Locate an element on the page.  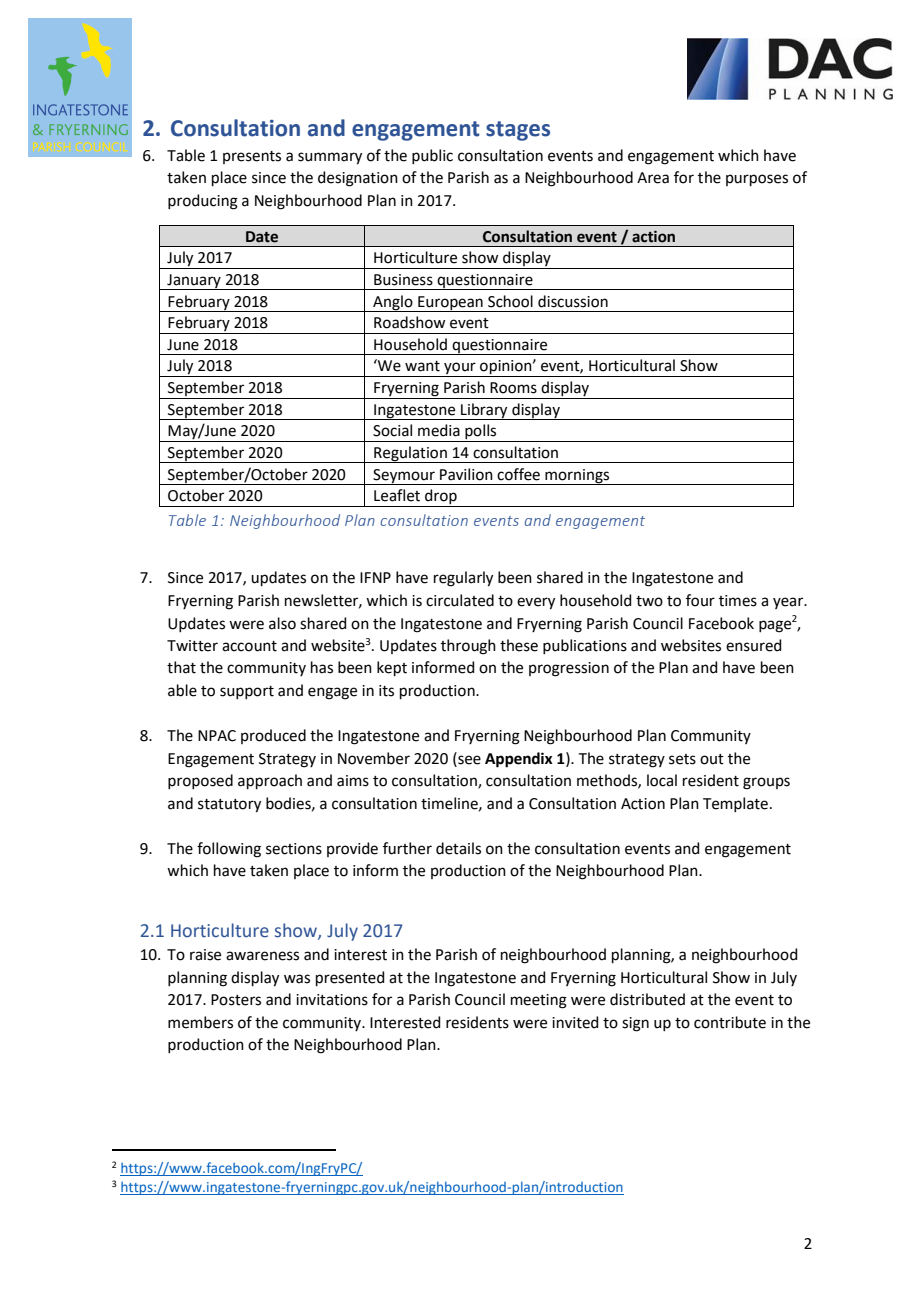
Posters is located at coordinates (236, 1000).
